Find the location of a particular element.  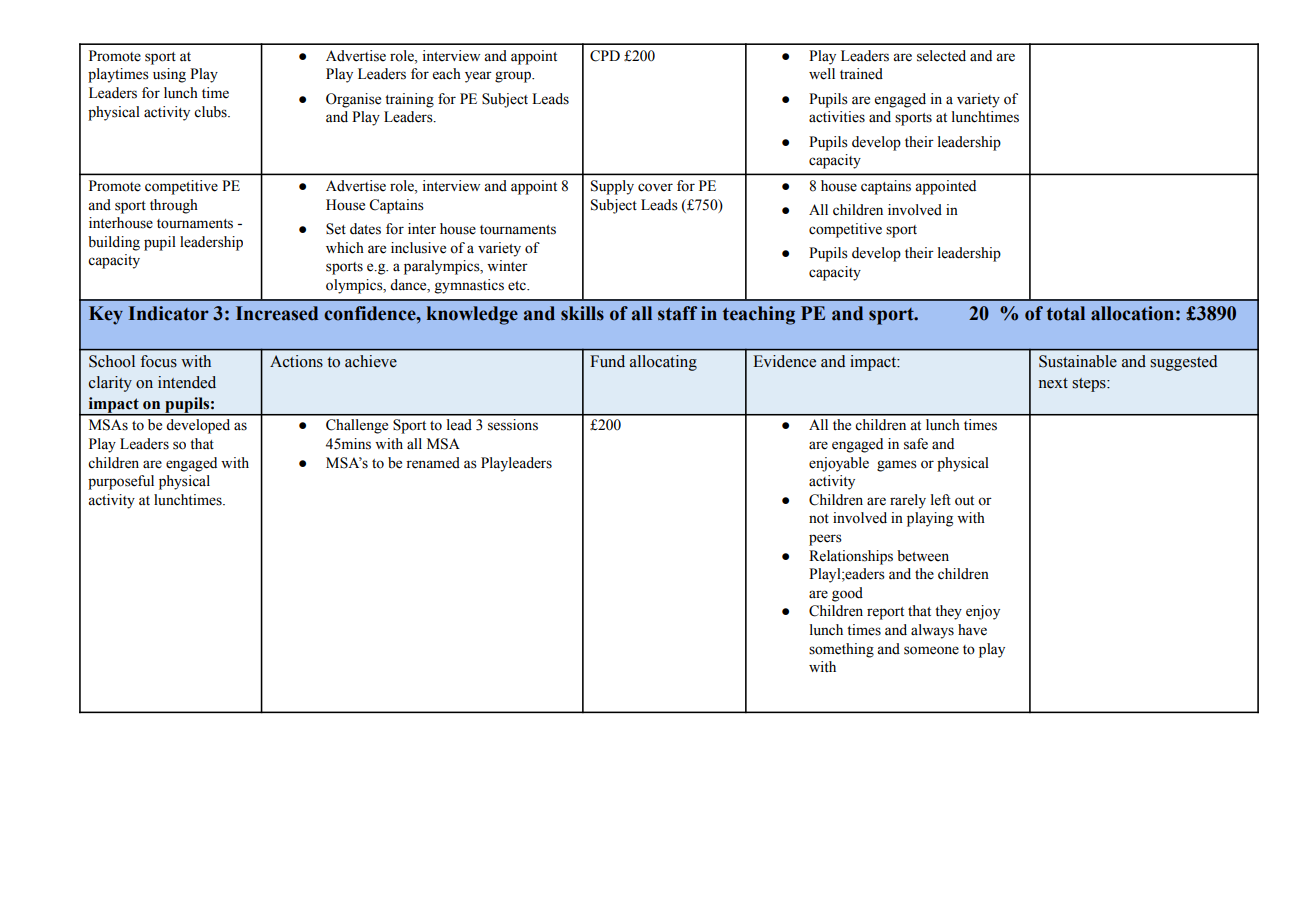

next is located at coordinates (1053, 383).
